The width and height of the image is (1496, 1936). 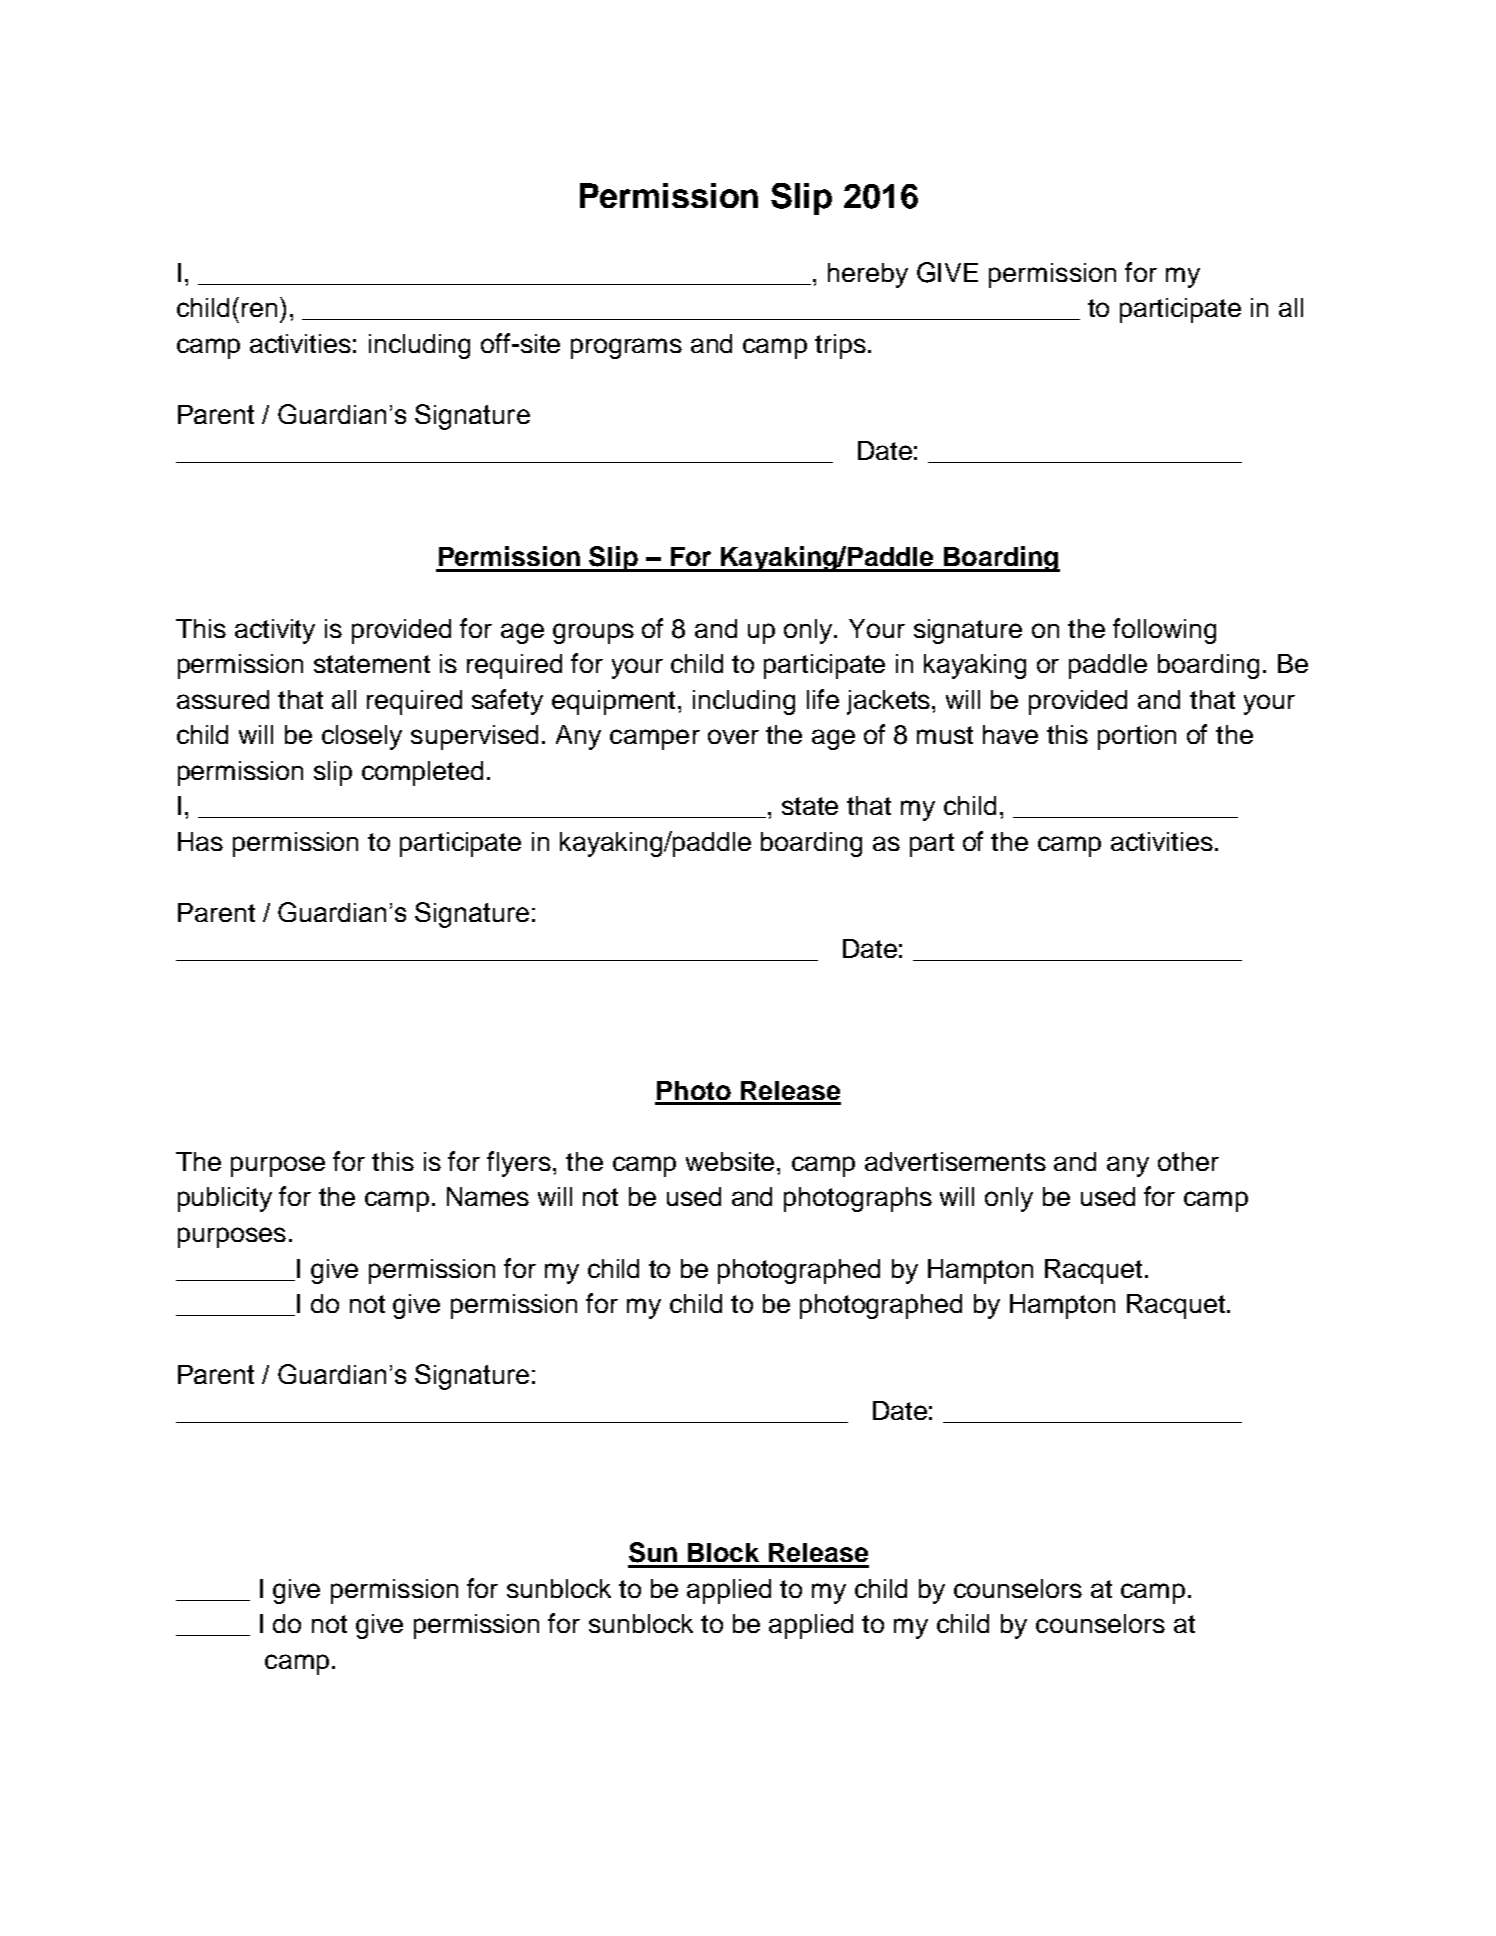 I want to click on following, so click(x=1164, y=631).
